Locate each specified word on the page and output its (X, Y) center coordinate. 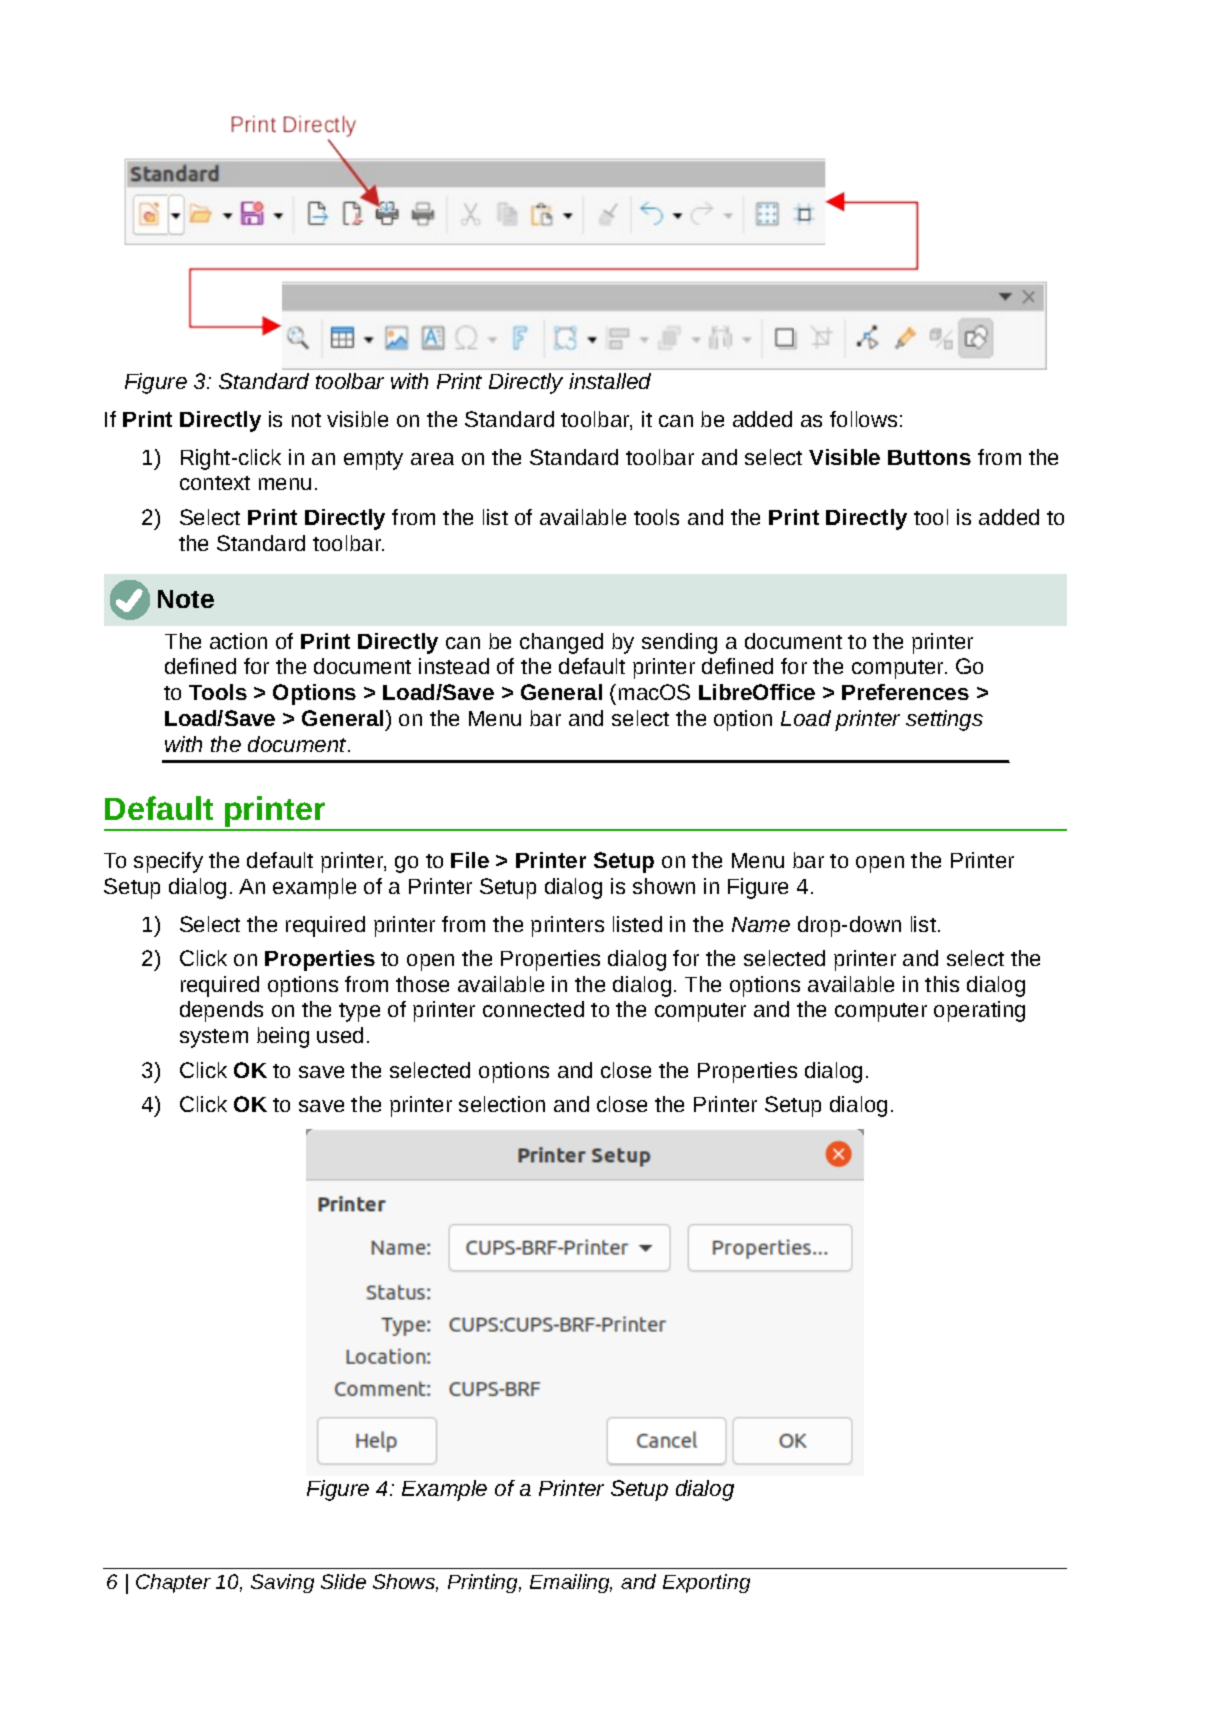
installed (610, 381)
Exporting (706, 1583)
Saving (282, 1583)
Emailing (571, 1583)
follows (863, 419)
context (215, 483)
